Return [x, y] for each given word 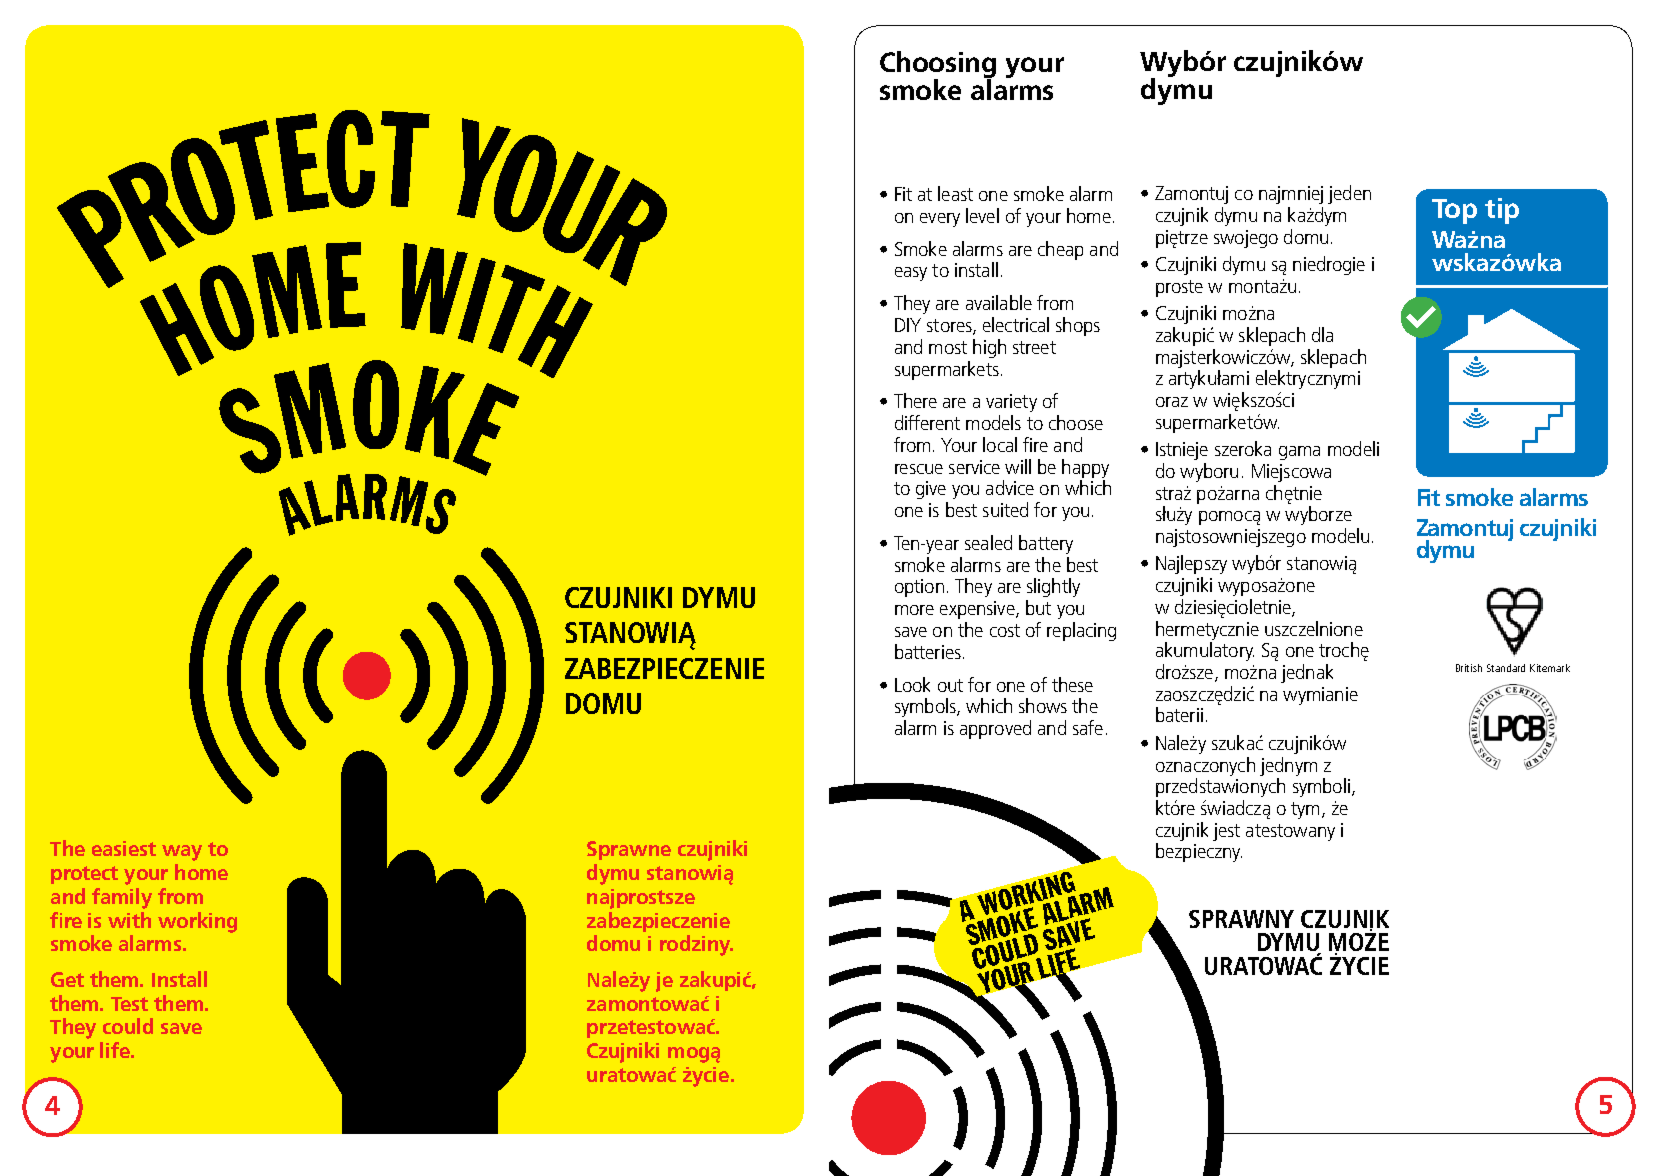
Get [67, 979]
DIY [908, 325]
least [955, 193]
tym [1305, 810]
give [931, 490]
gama [1299, 453]
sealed [988, 542]
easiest [124, 848]
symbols [926, 707]
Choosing [938, 65]
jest [1226, 832]
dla [1322, 334]
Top [1454, 211]
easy [911, 274]
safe [1088, 727]
